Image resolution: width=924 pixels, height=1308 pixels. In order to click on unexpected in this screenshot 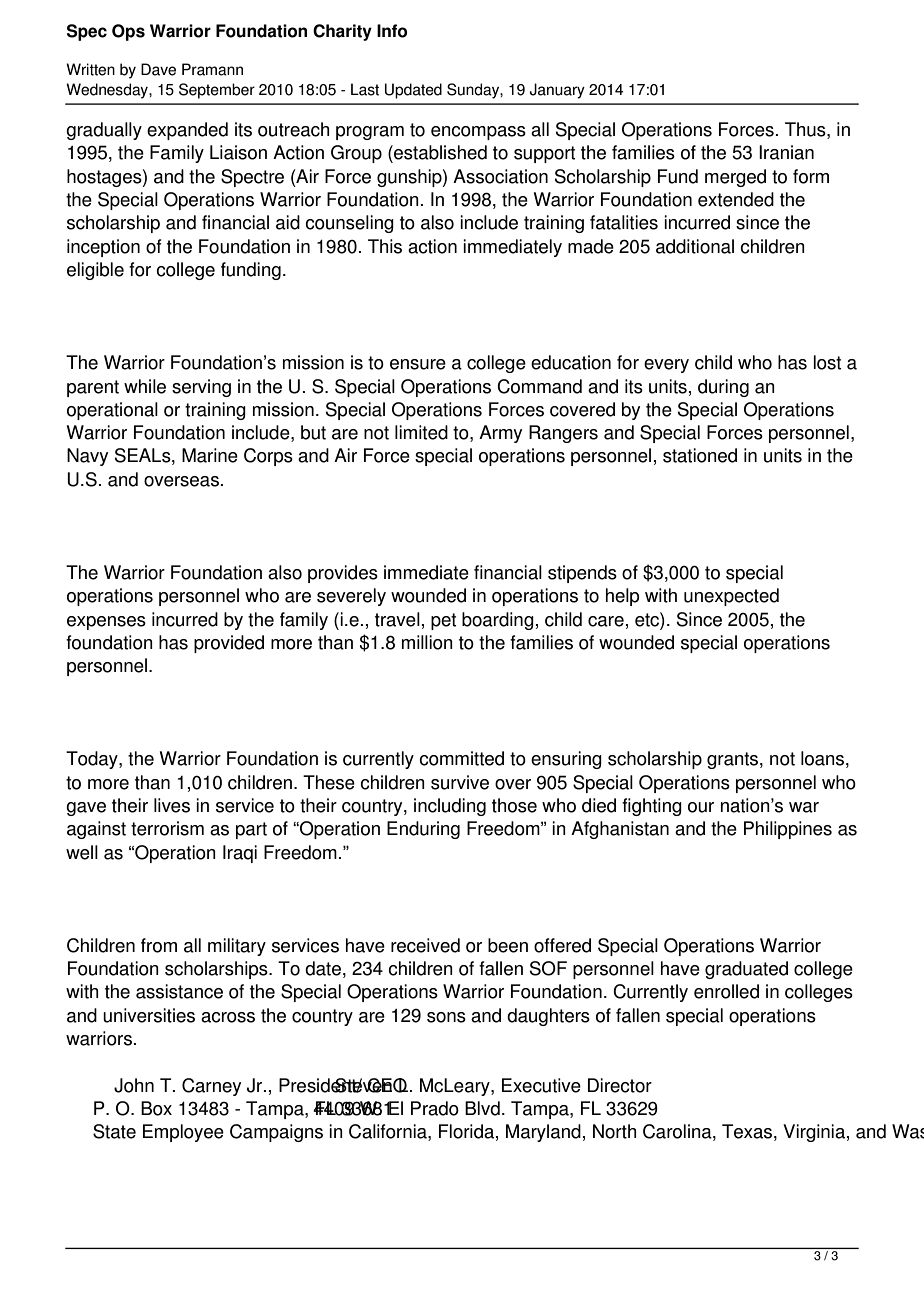, I will do `click(731, 597)`.
